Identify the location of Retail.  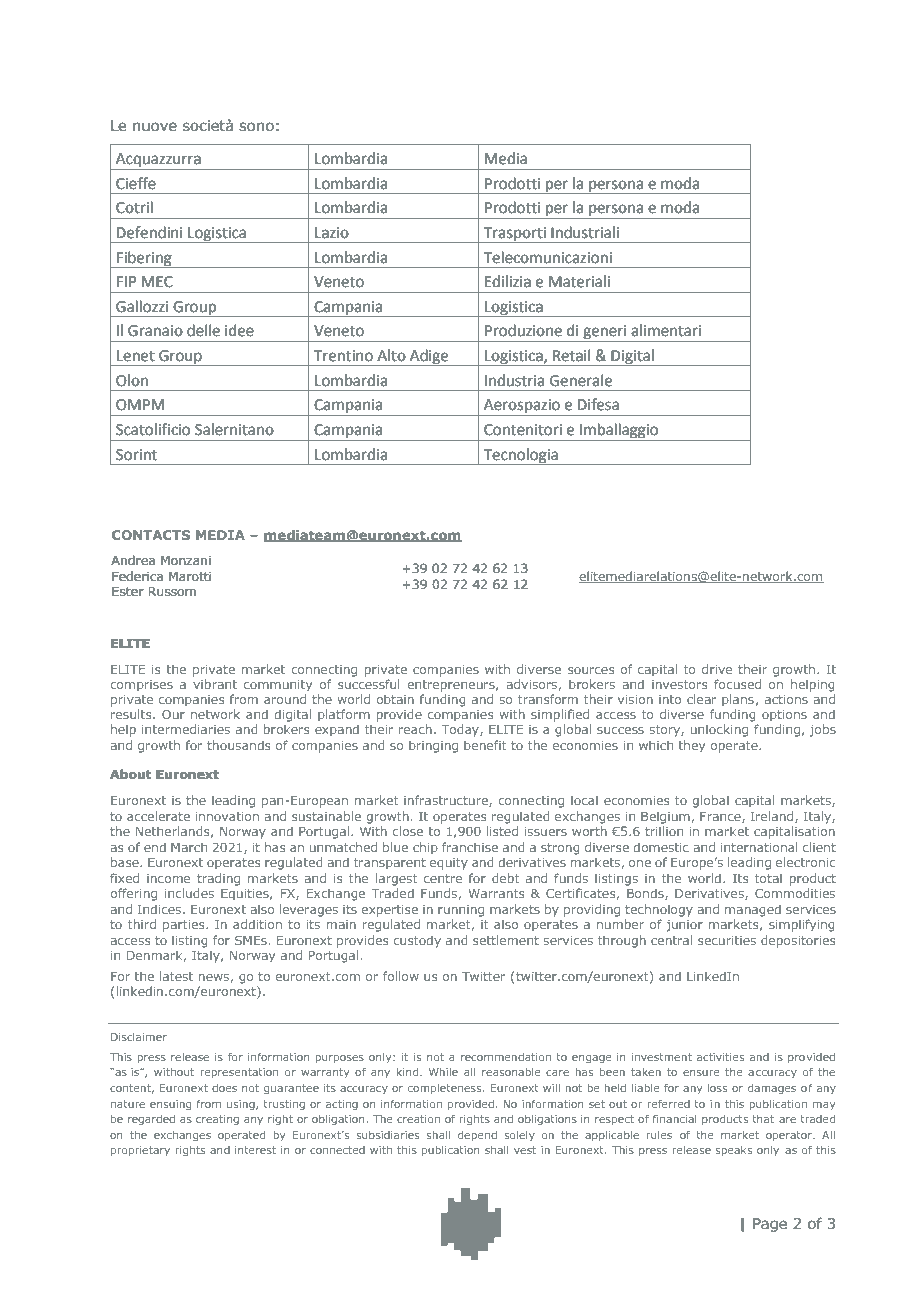
(571, 355).
